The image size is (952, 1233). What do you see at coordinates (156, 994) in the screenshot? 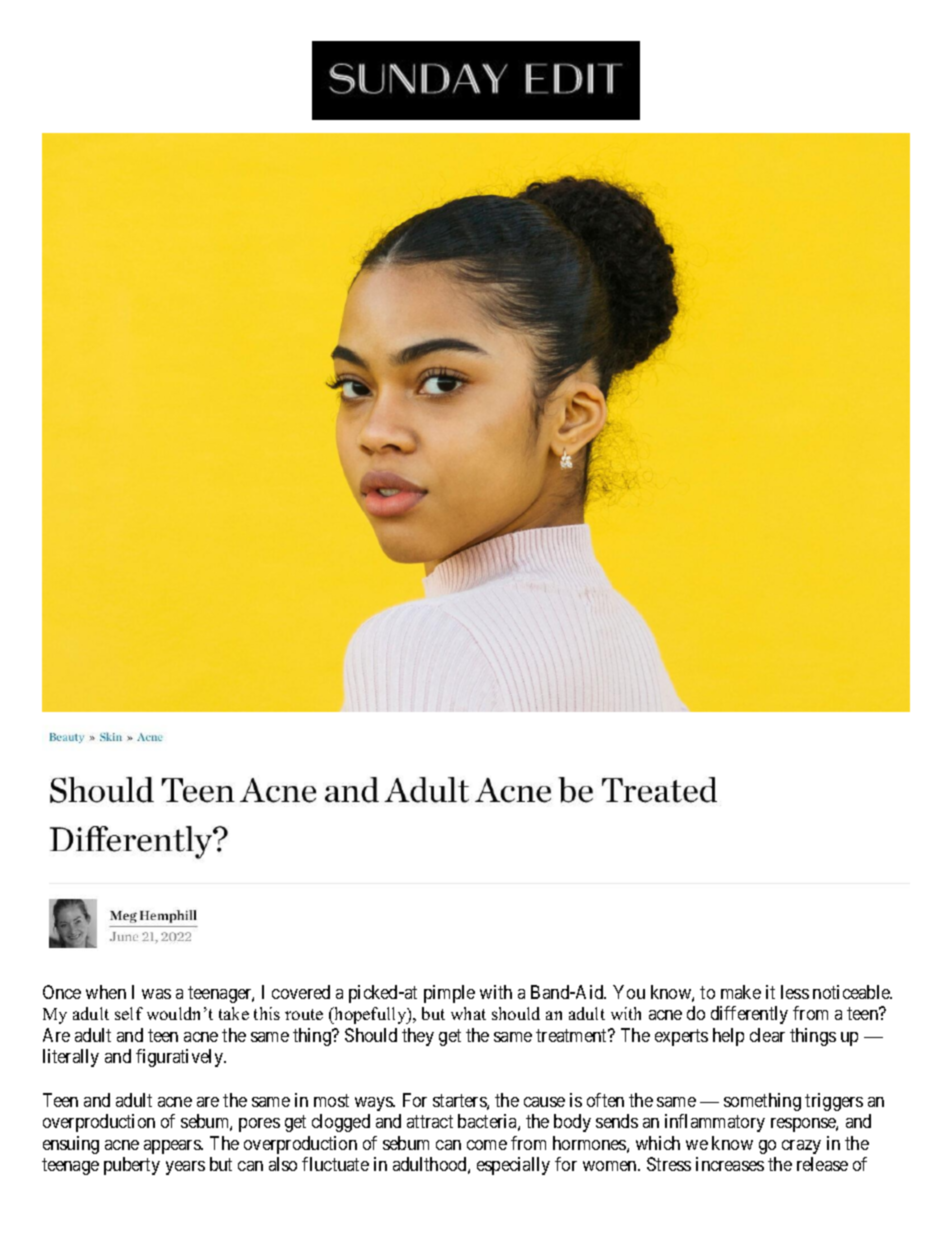
I see `was` at bounding box center [156, 994].
